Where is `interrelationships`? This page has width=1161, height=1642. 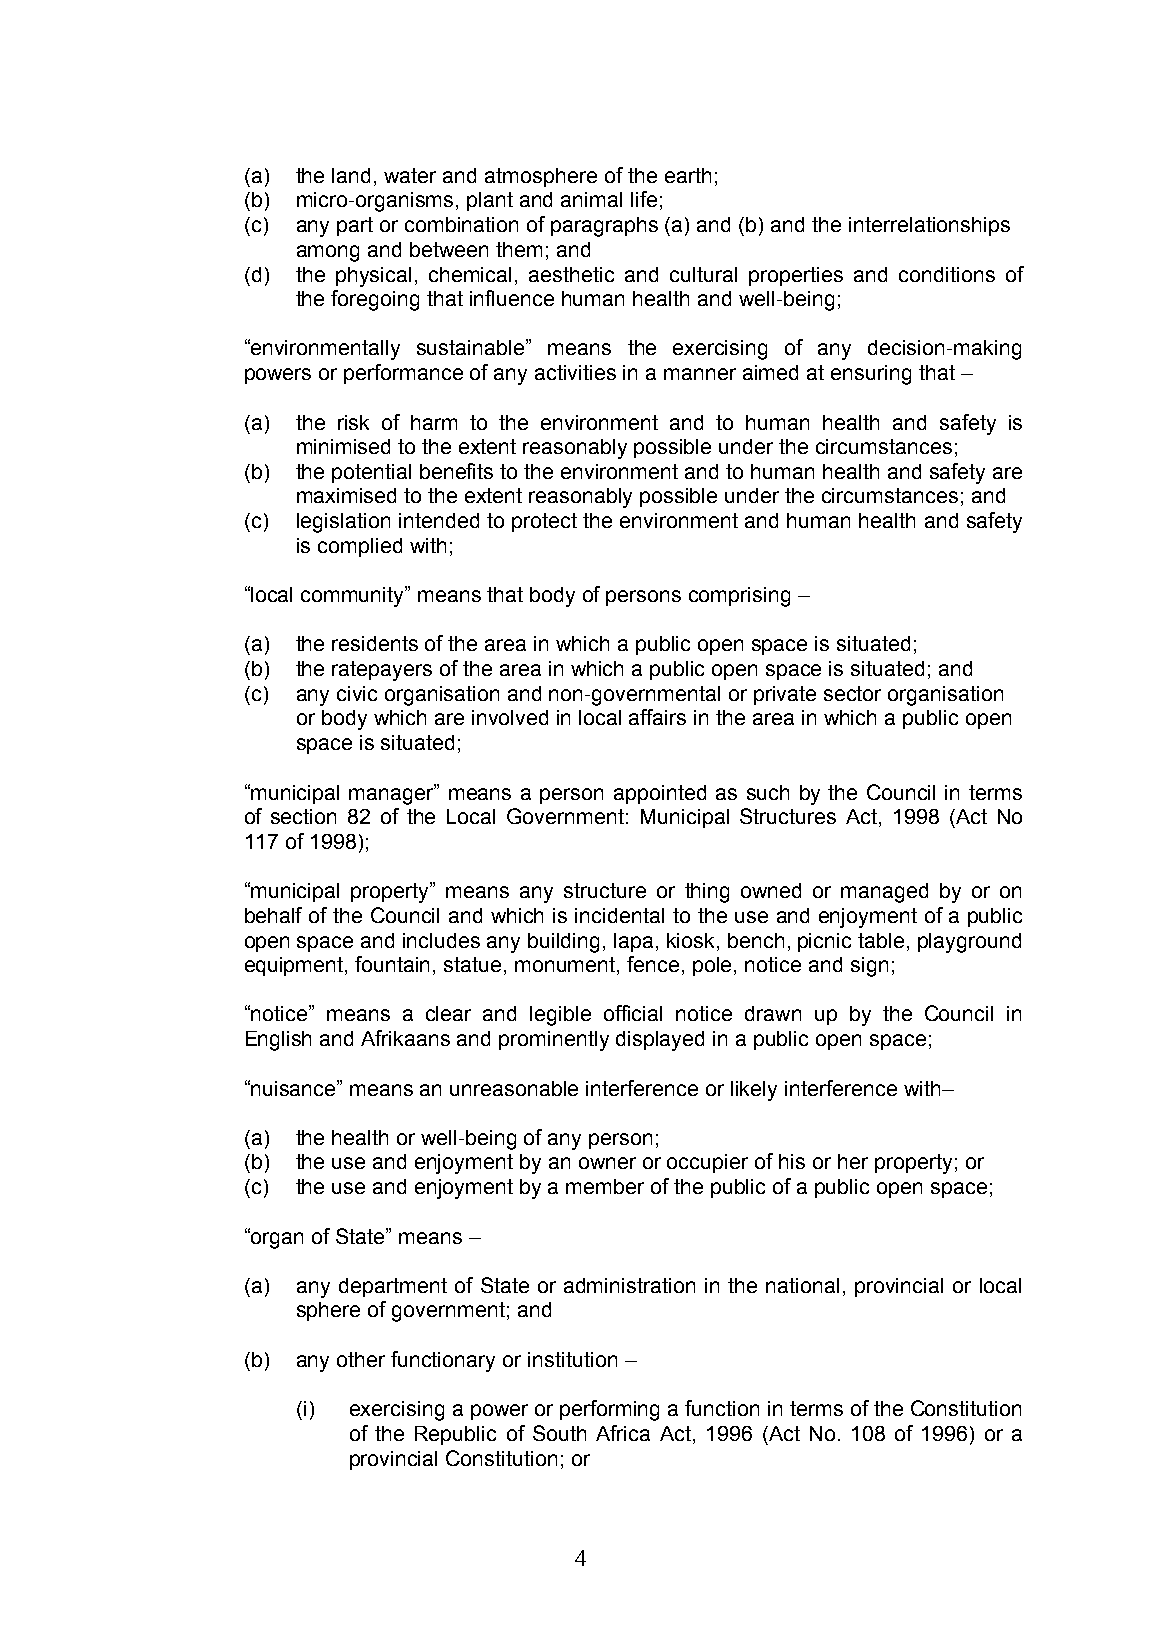 interrelationships is located at coordinates (929, 226).
